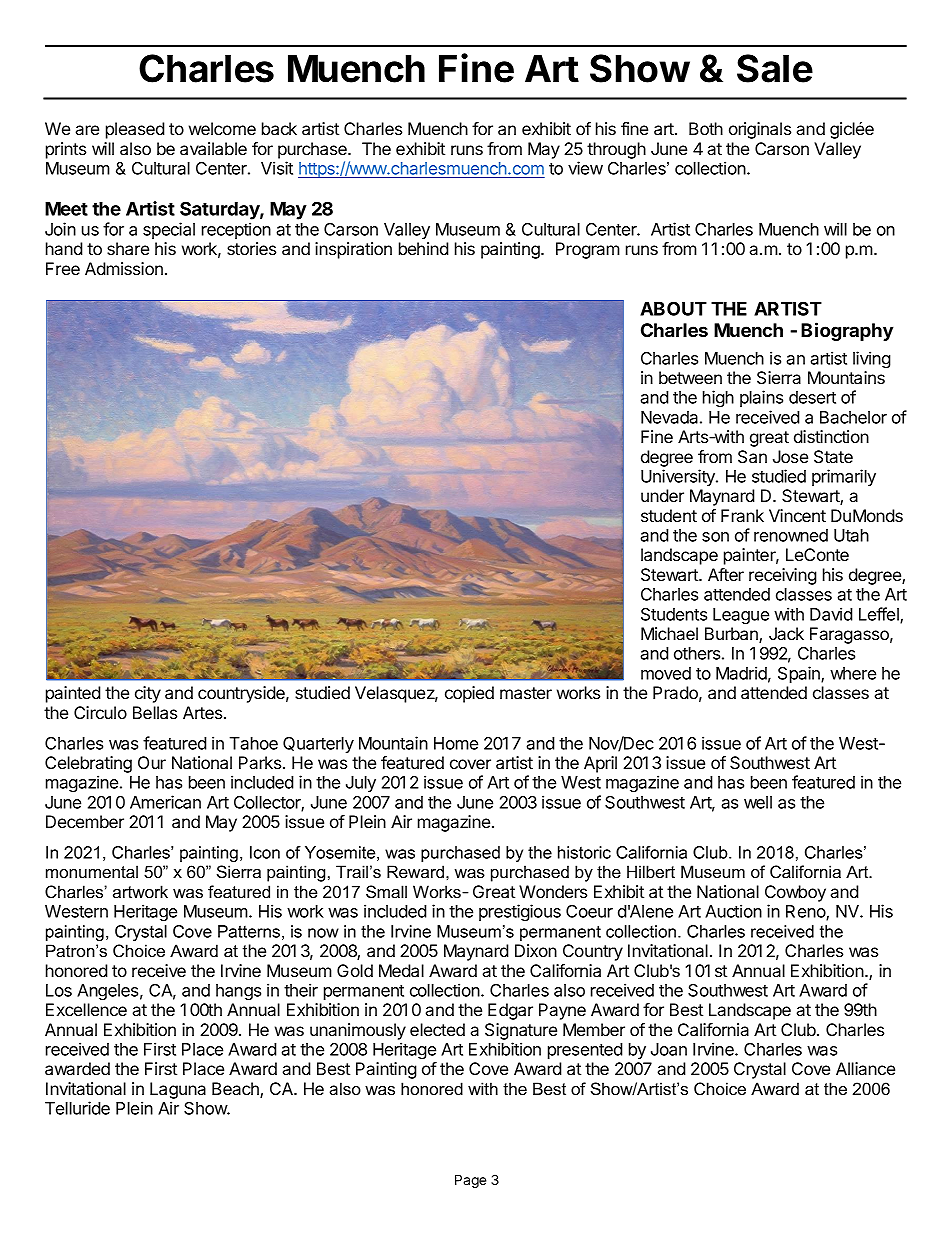 Image resolution: width=952 pixels, height=1233 pixels. What do you see at coordinates (470, 1181) in the screenshot?
I see `Page` at bounding box center [470, 1181].
